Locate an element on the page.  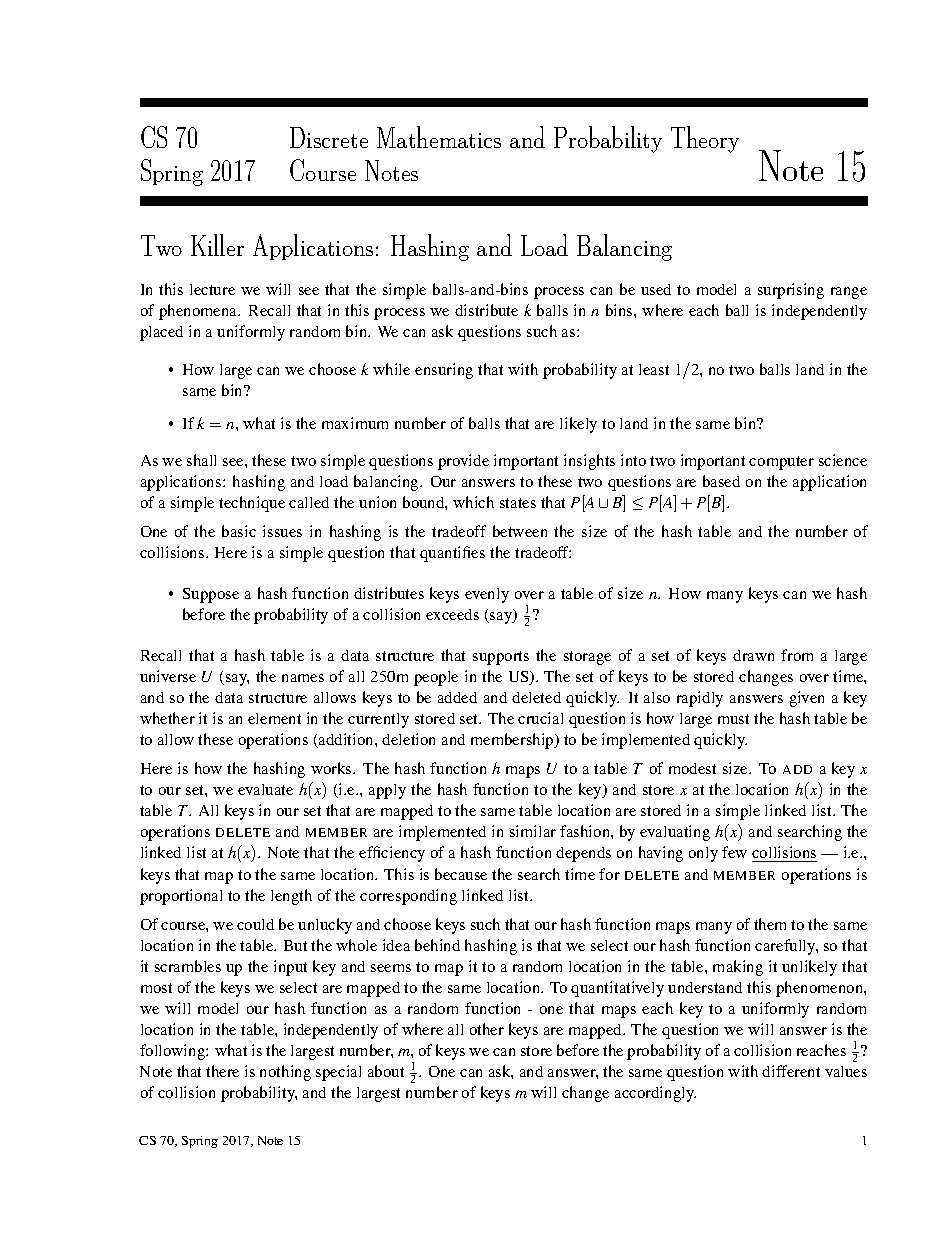
Theory is located at coordinates (705, 139).
